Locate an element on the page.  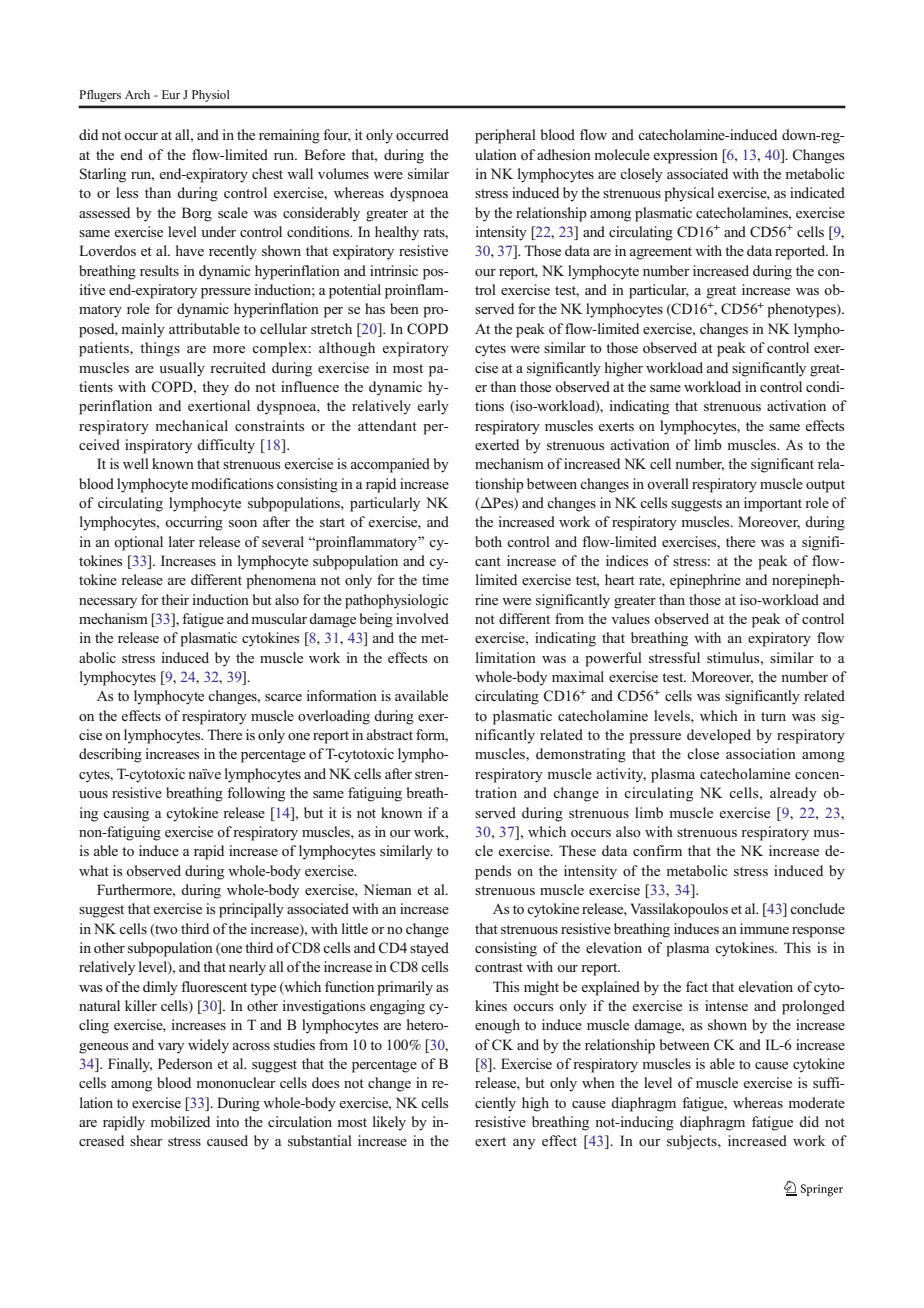
mobilized is located at coordinates (180, 1121).
